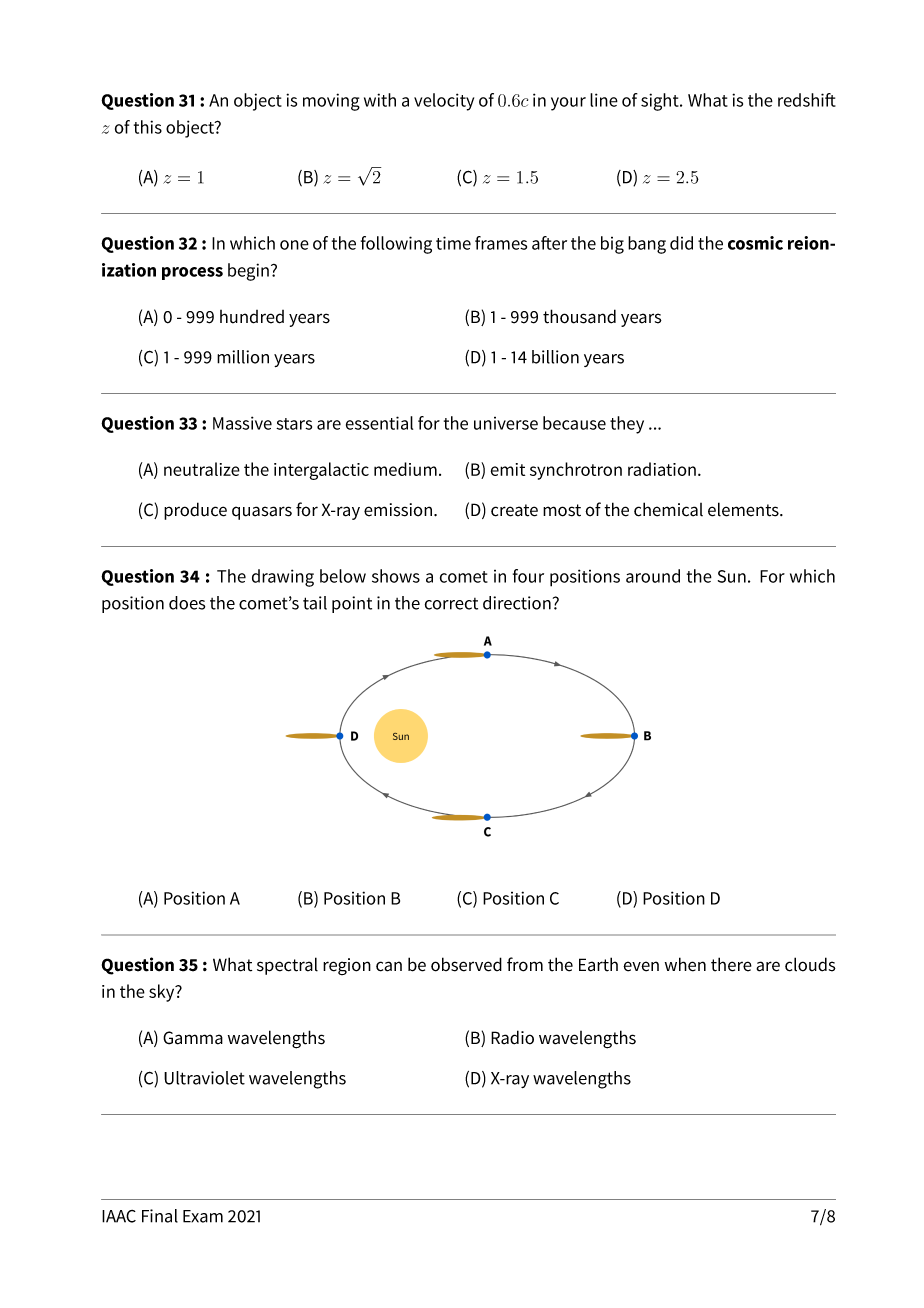  I want to click on Radio, so click(512, 1037).
